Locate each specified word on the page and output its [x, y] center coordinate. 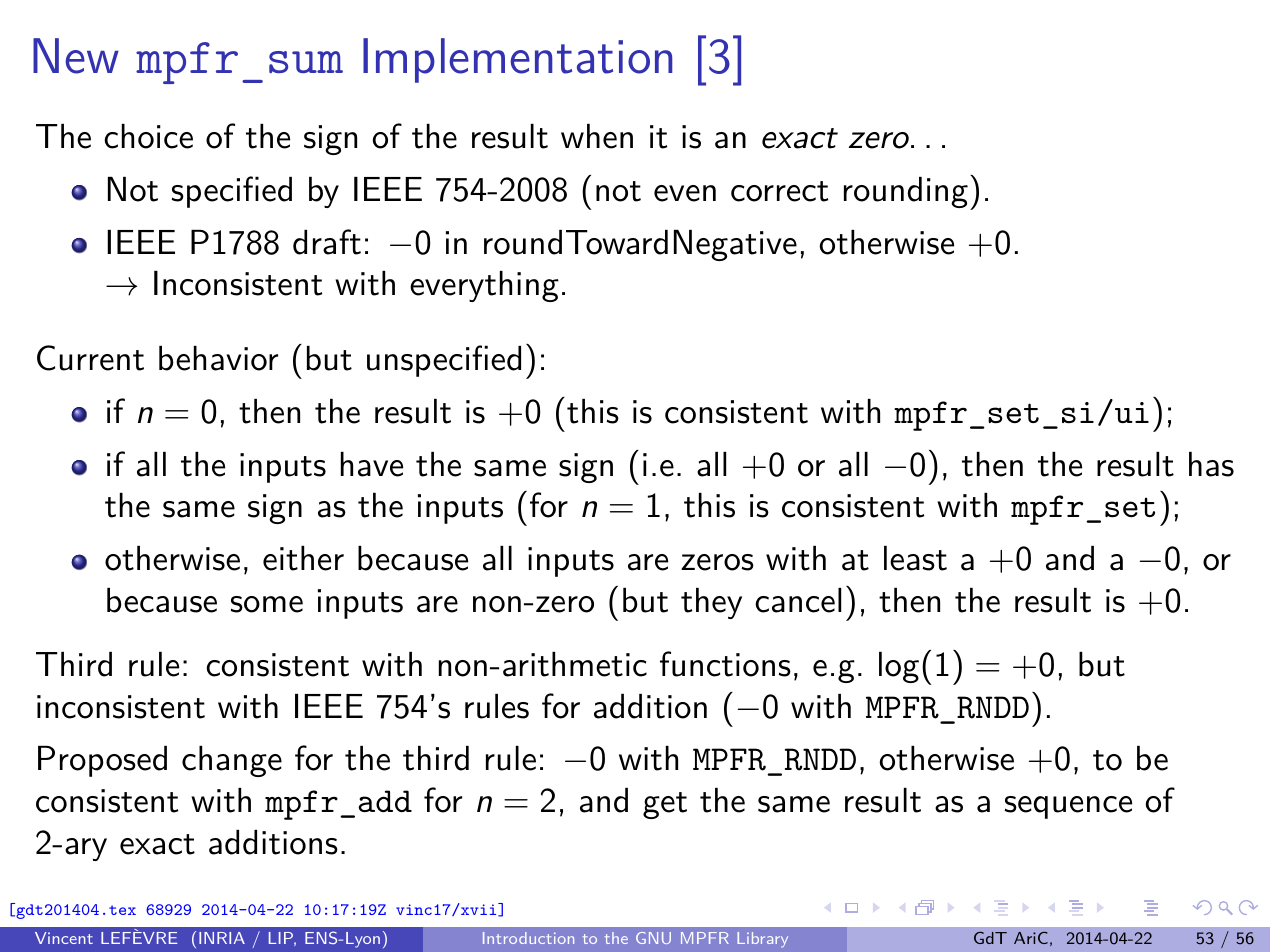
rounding [906, 192]
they [711, 603]
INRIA [222, 938]
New [76, 56]
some [267, 604]
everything [484, 286]
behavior [218, 358]
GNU [653, 938]
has [1211, 464]
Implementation [517, 60]
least [915, 558]
